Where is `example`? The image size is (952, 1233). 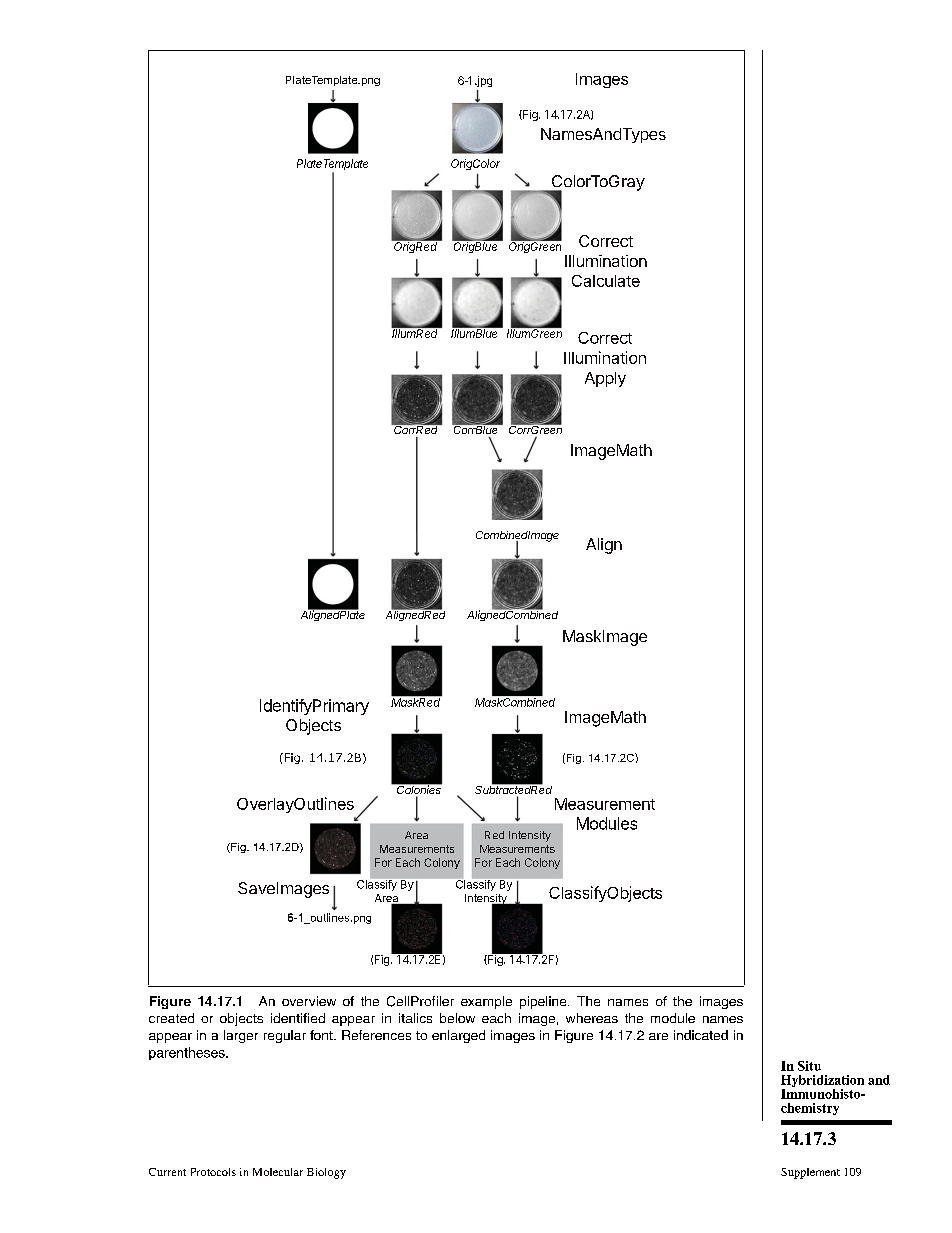
example is located at coordinates (486, 1002).
